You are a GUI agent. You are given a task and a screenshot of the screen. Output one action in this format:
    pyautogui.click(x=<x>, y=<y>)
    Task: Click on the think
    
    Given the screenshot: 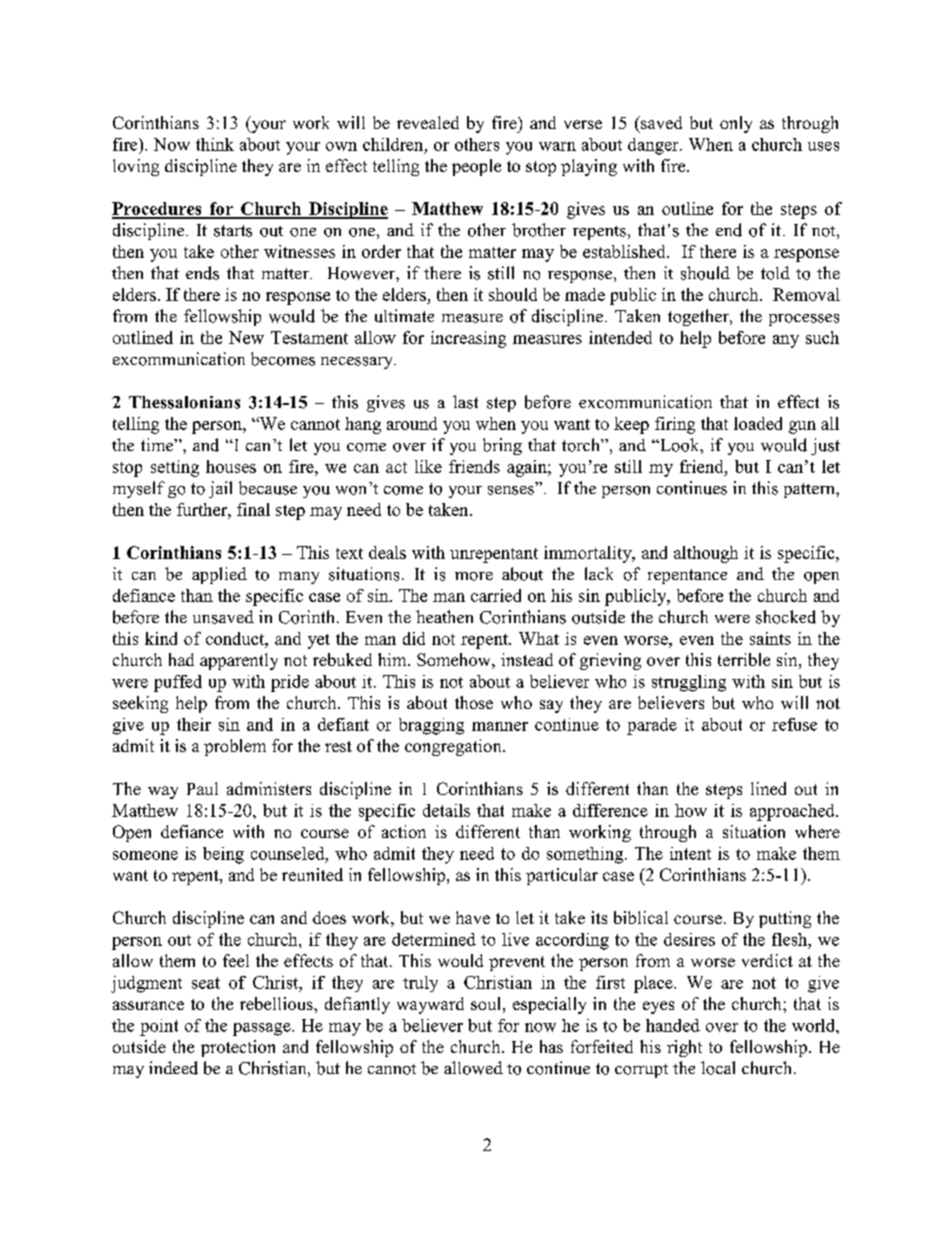 What is the action you would take?
    pyautogui.click(x=215, y=144)
